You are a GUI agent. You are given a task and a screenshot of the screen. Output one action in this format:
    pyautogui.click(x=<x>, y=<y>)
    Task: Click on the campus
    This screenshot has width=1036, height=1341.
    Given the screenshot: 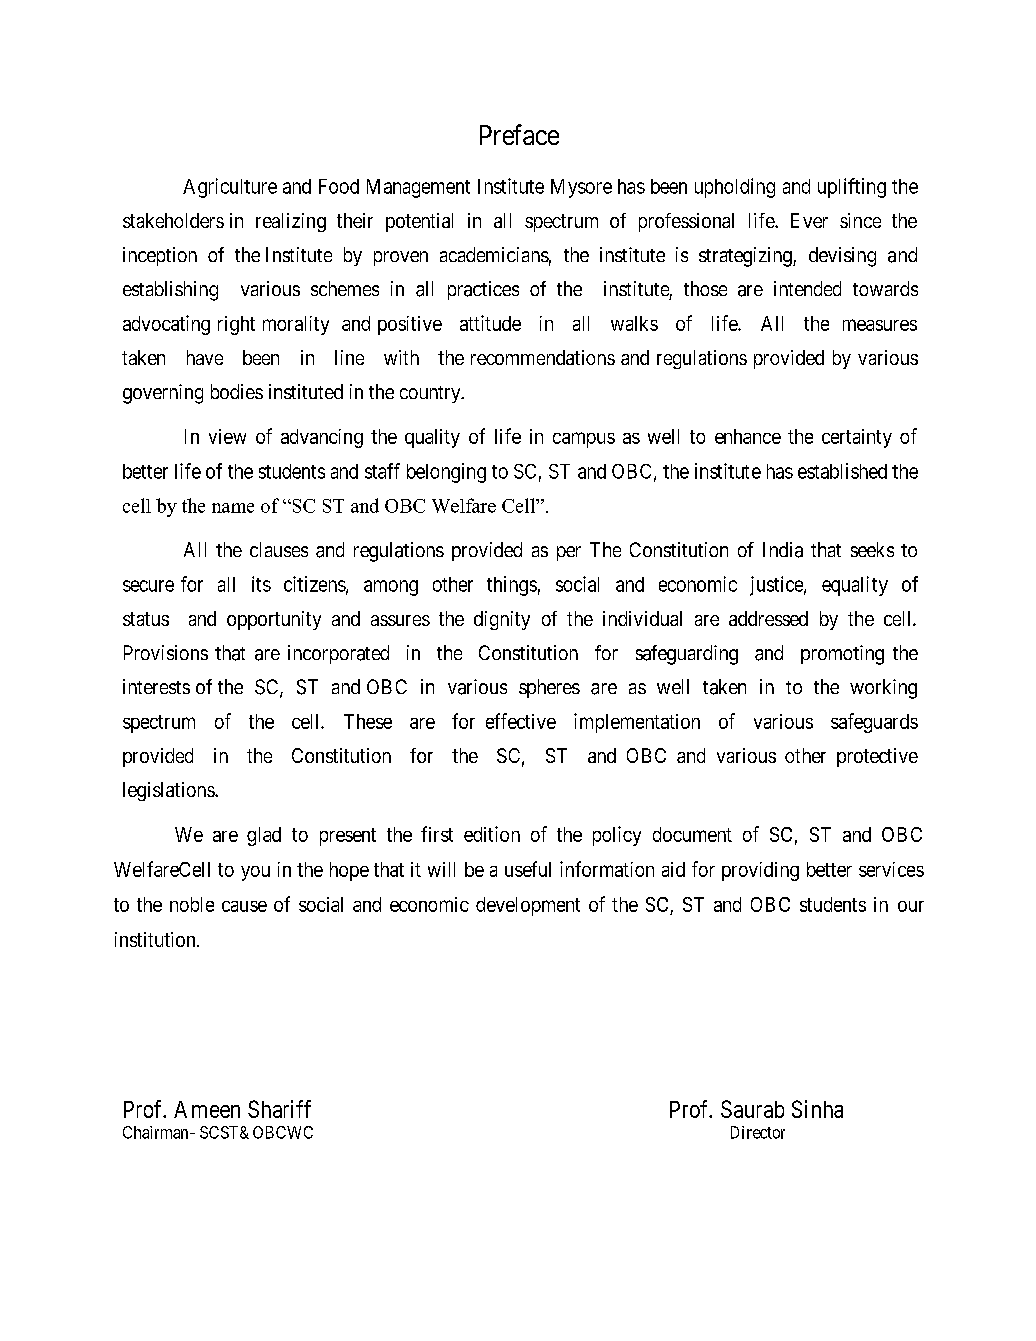 What is the action you would take?
    pyautogui.click(x=584, y=440)
